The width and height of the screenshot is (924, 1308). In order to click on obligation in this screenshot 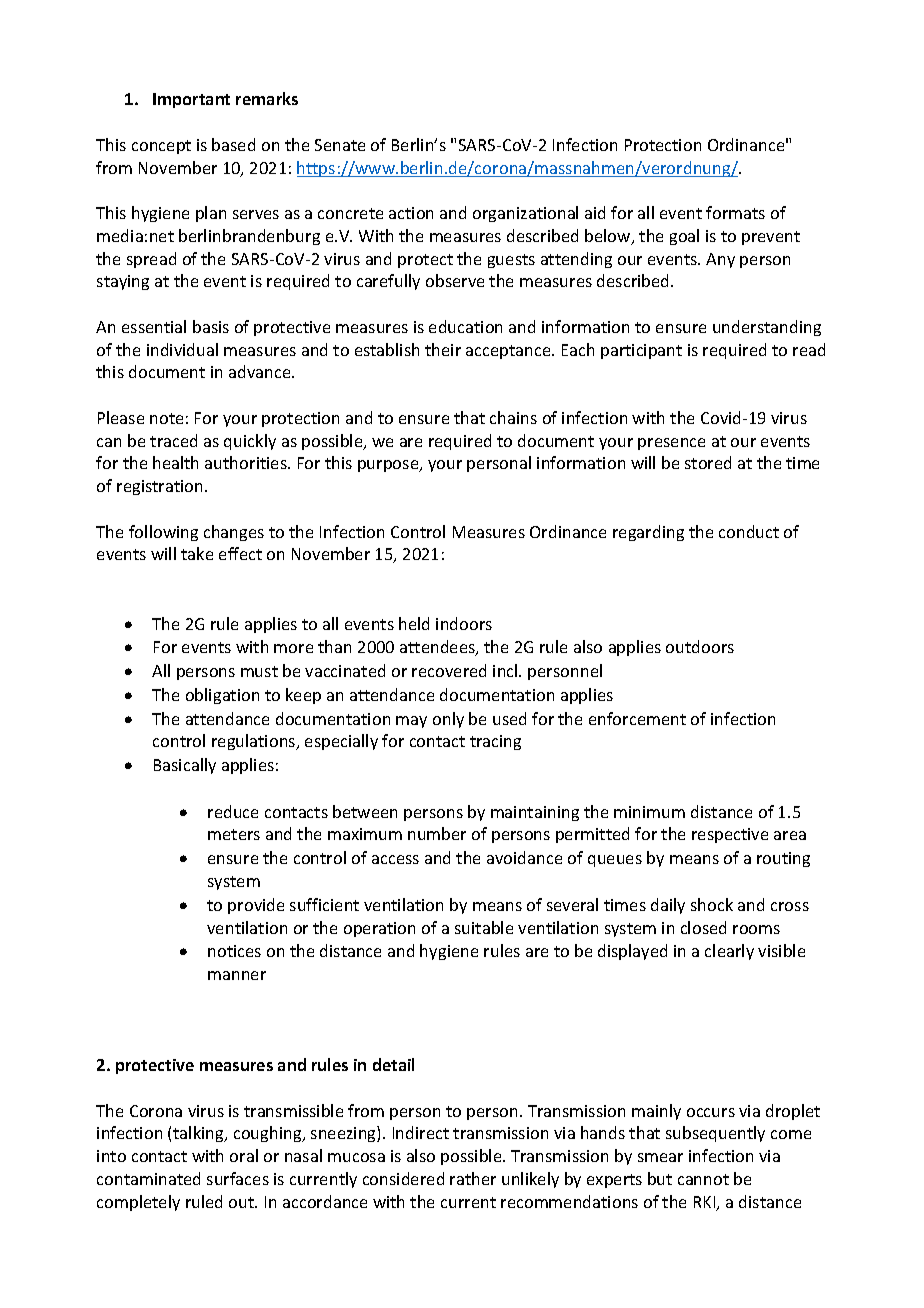, I will do `click(222, 696)`.
